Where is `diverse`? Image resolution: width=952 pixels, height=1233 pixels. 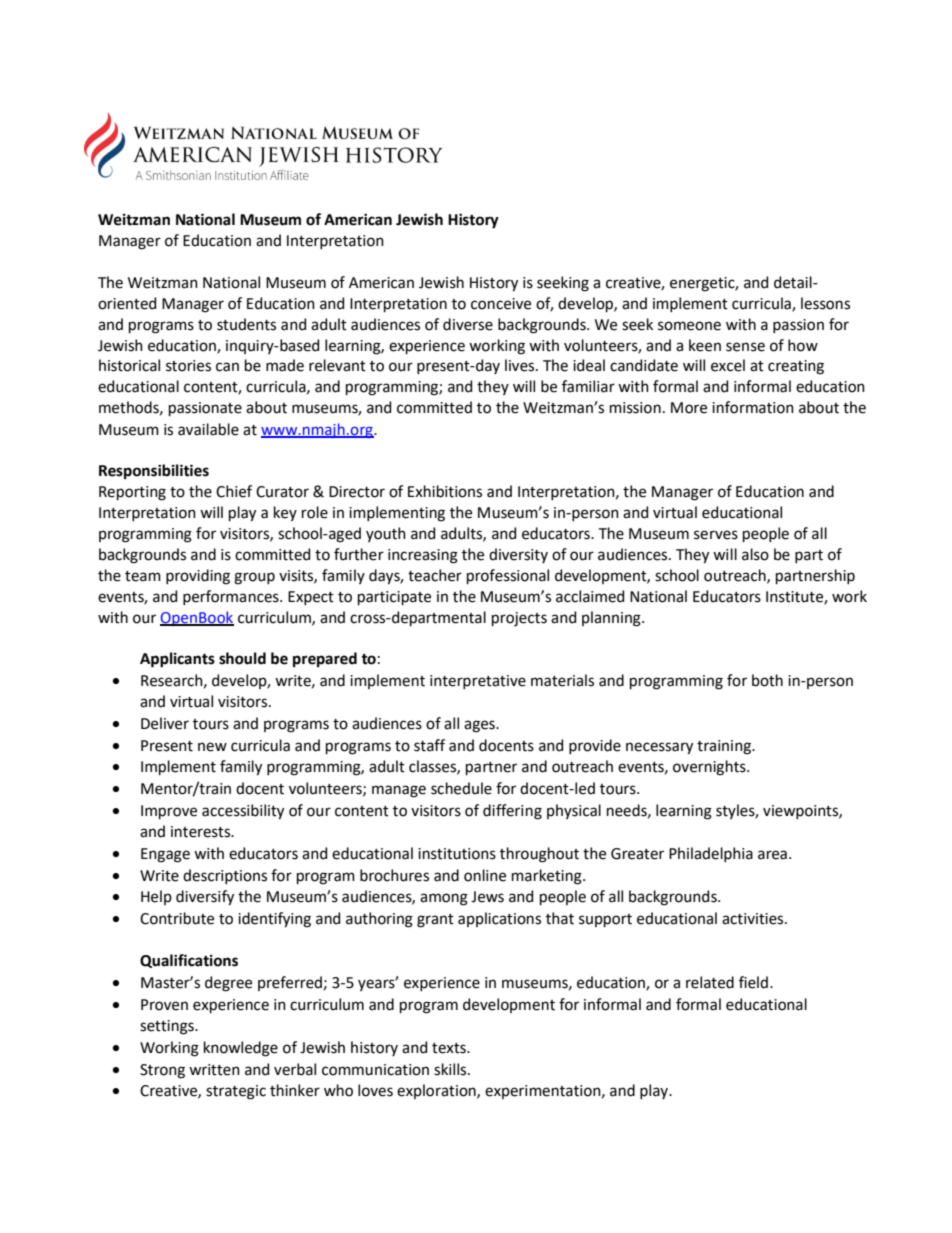
diverse is located at coordinates (468, 324).
